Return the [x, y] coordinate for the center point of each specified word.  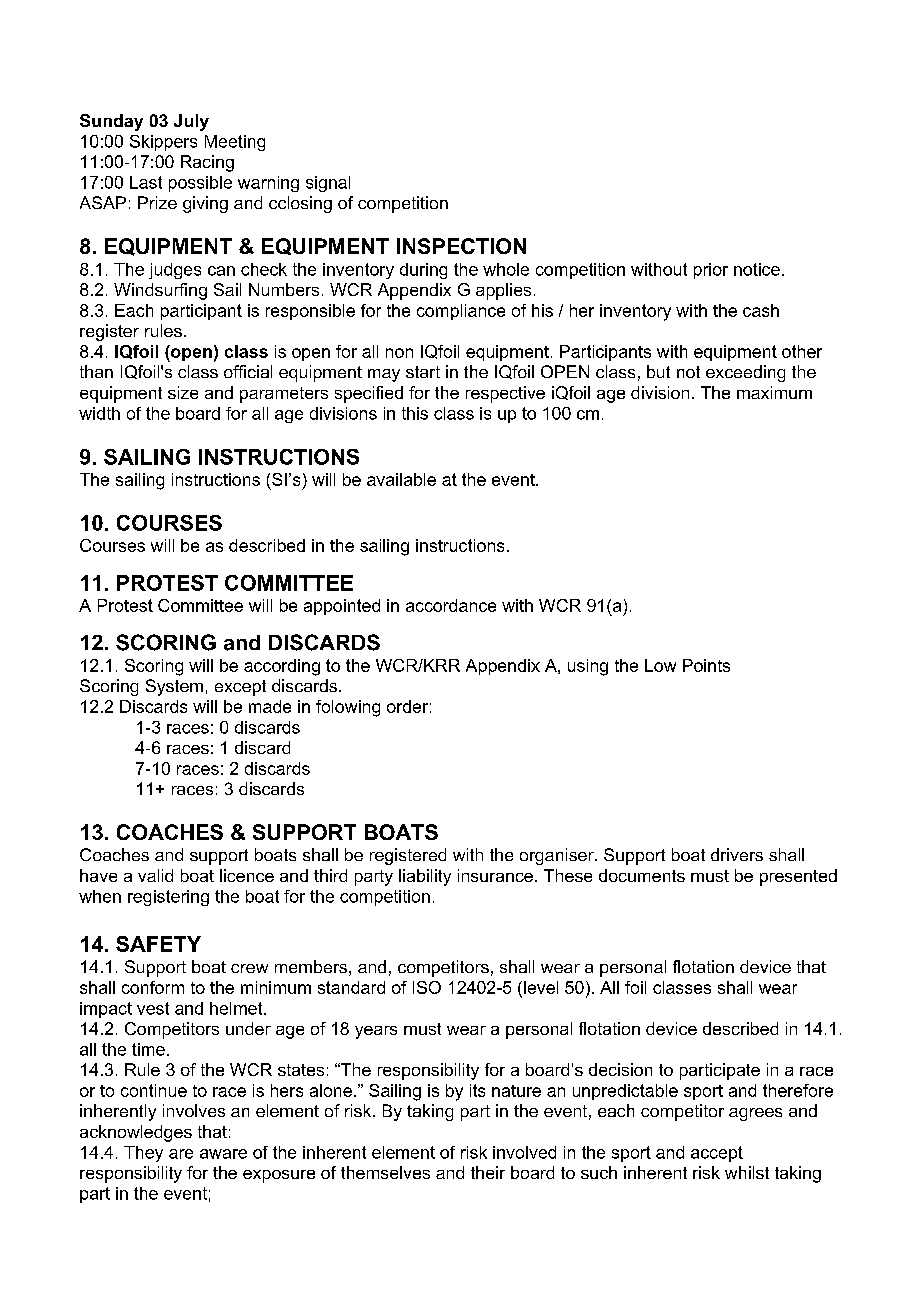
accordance [451, 605]
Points [706, 665]
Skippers [163, 143]
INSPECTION [461, 246]
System [174, 687]
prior [711, 271]
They [143, 1154]
